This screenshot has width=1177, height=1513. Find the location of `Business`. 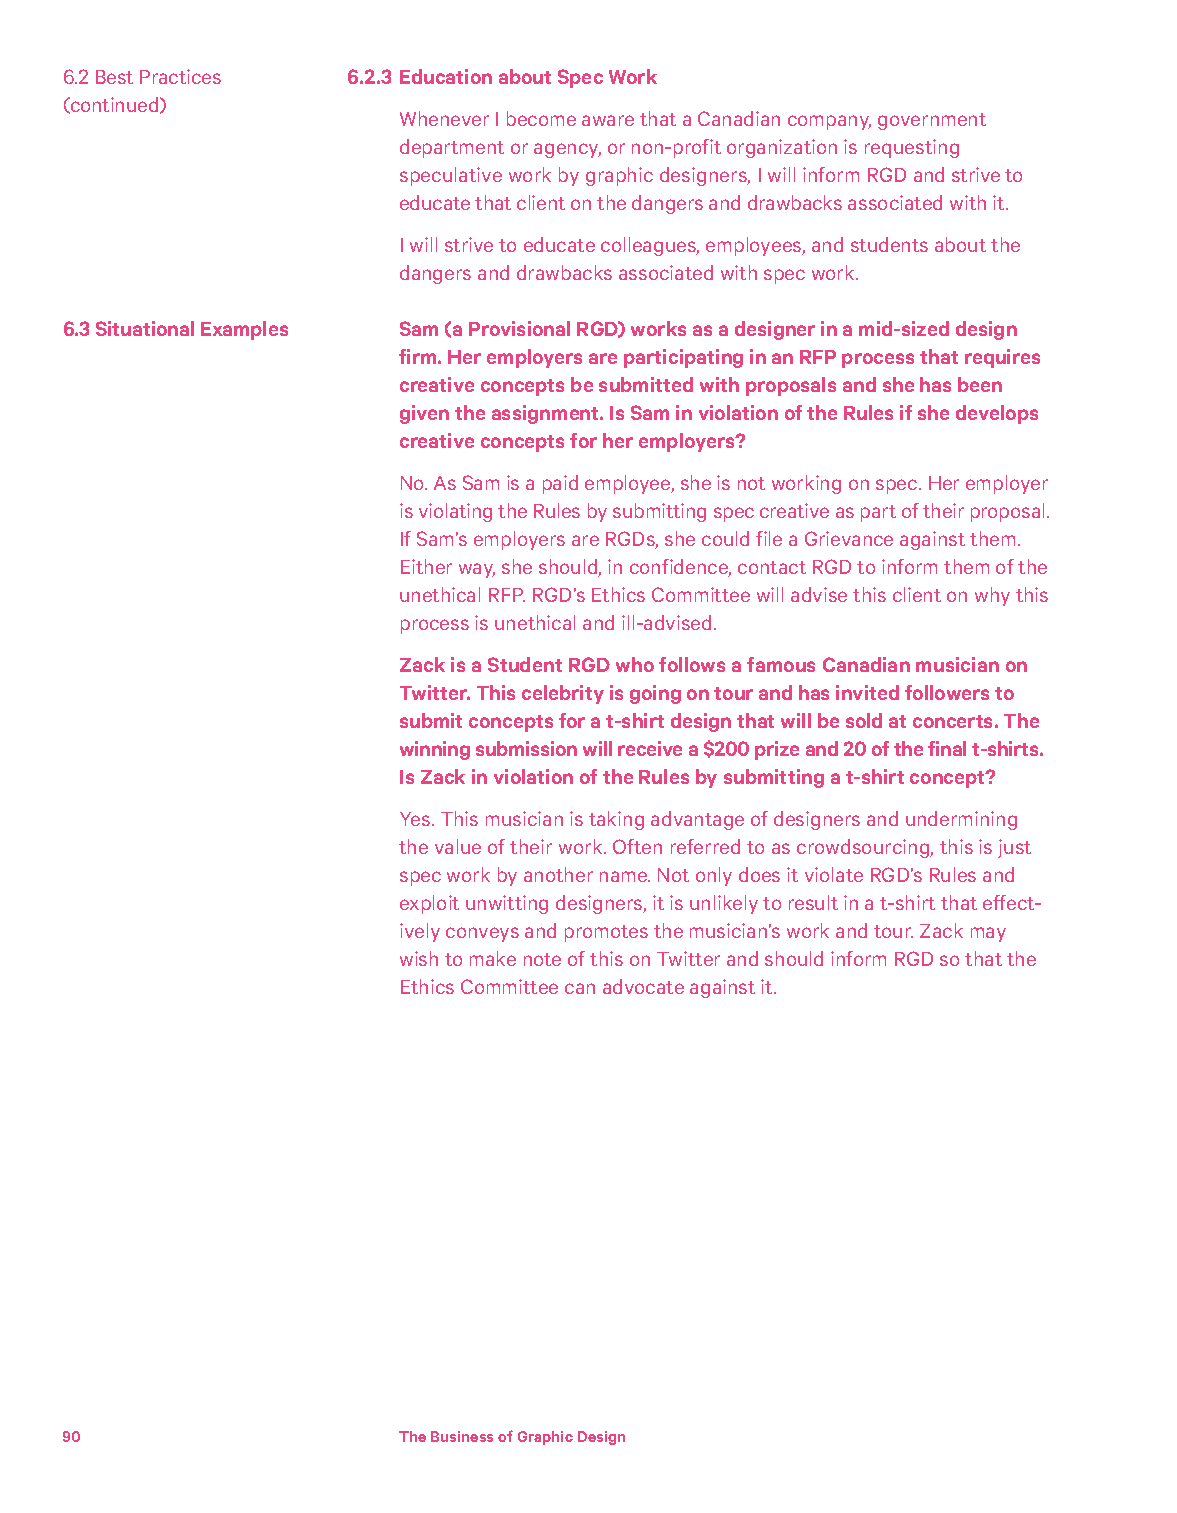

Business is located at coordinates (462, 1436).
